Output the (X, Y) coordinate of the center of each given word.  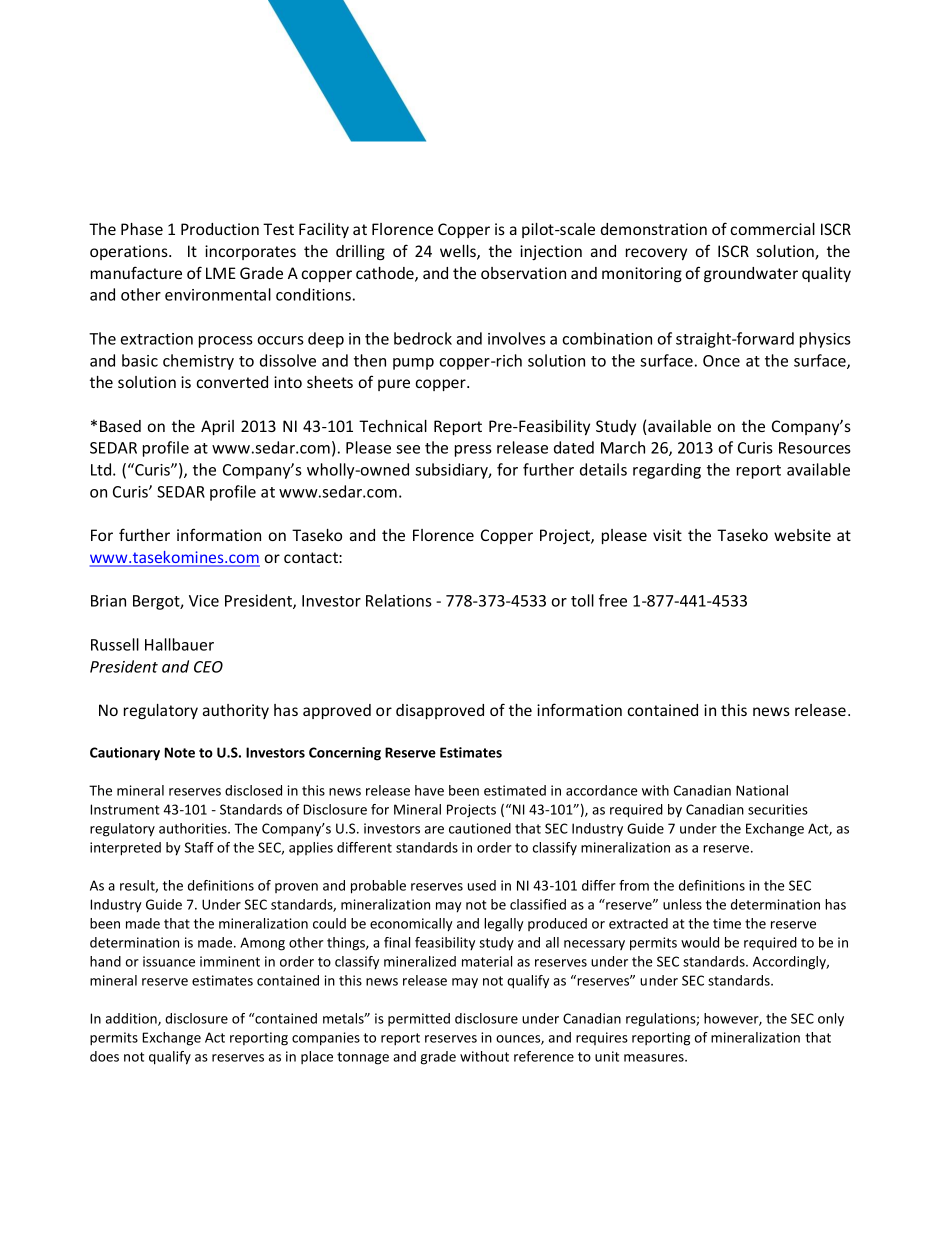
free (613, 600)
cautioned (480, 828)
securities (778, 809)
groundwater (751, 274)
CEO (208, 667)
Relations (399, 600)
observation (523, 273)
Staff (199, 847)
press (473, 451)
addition (132, 1019)
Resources (815, 448)
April (217, 427)
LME (221, 273)
